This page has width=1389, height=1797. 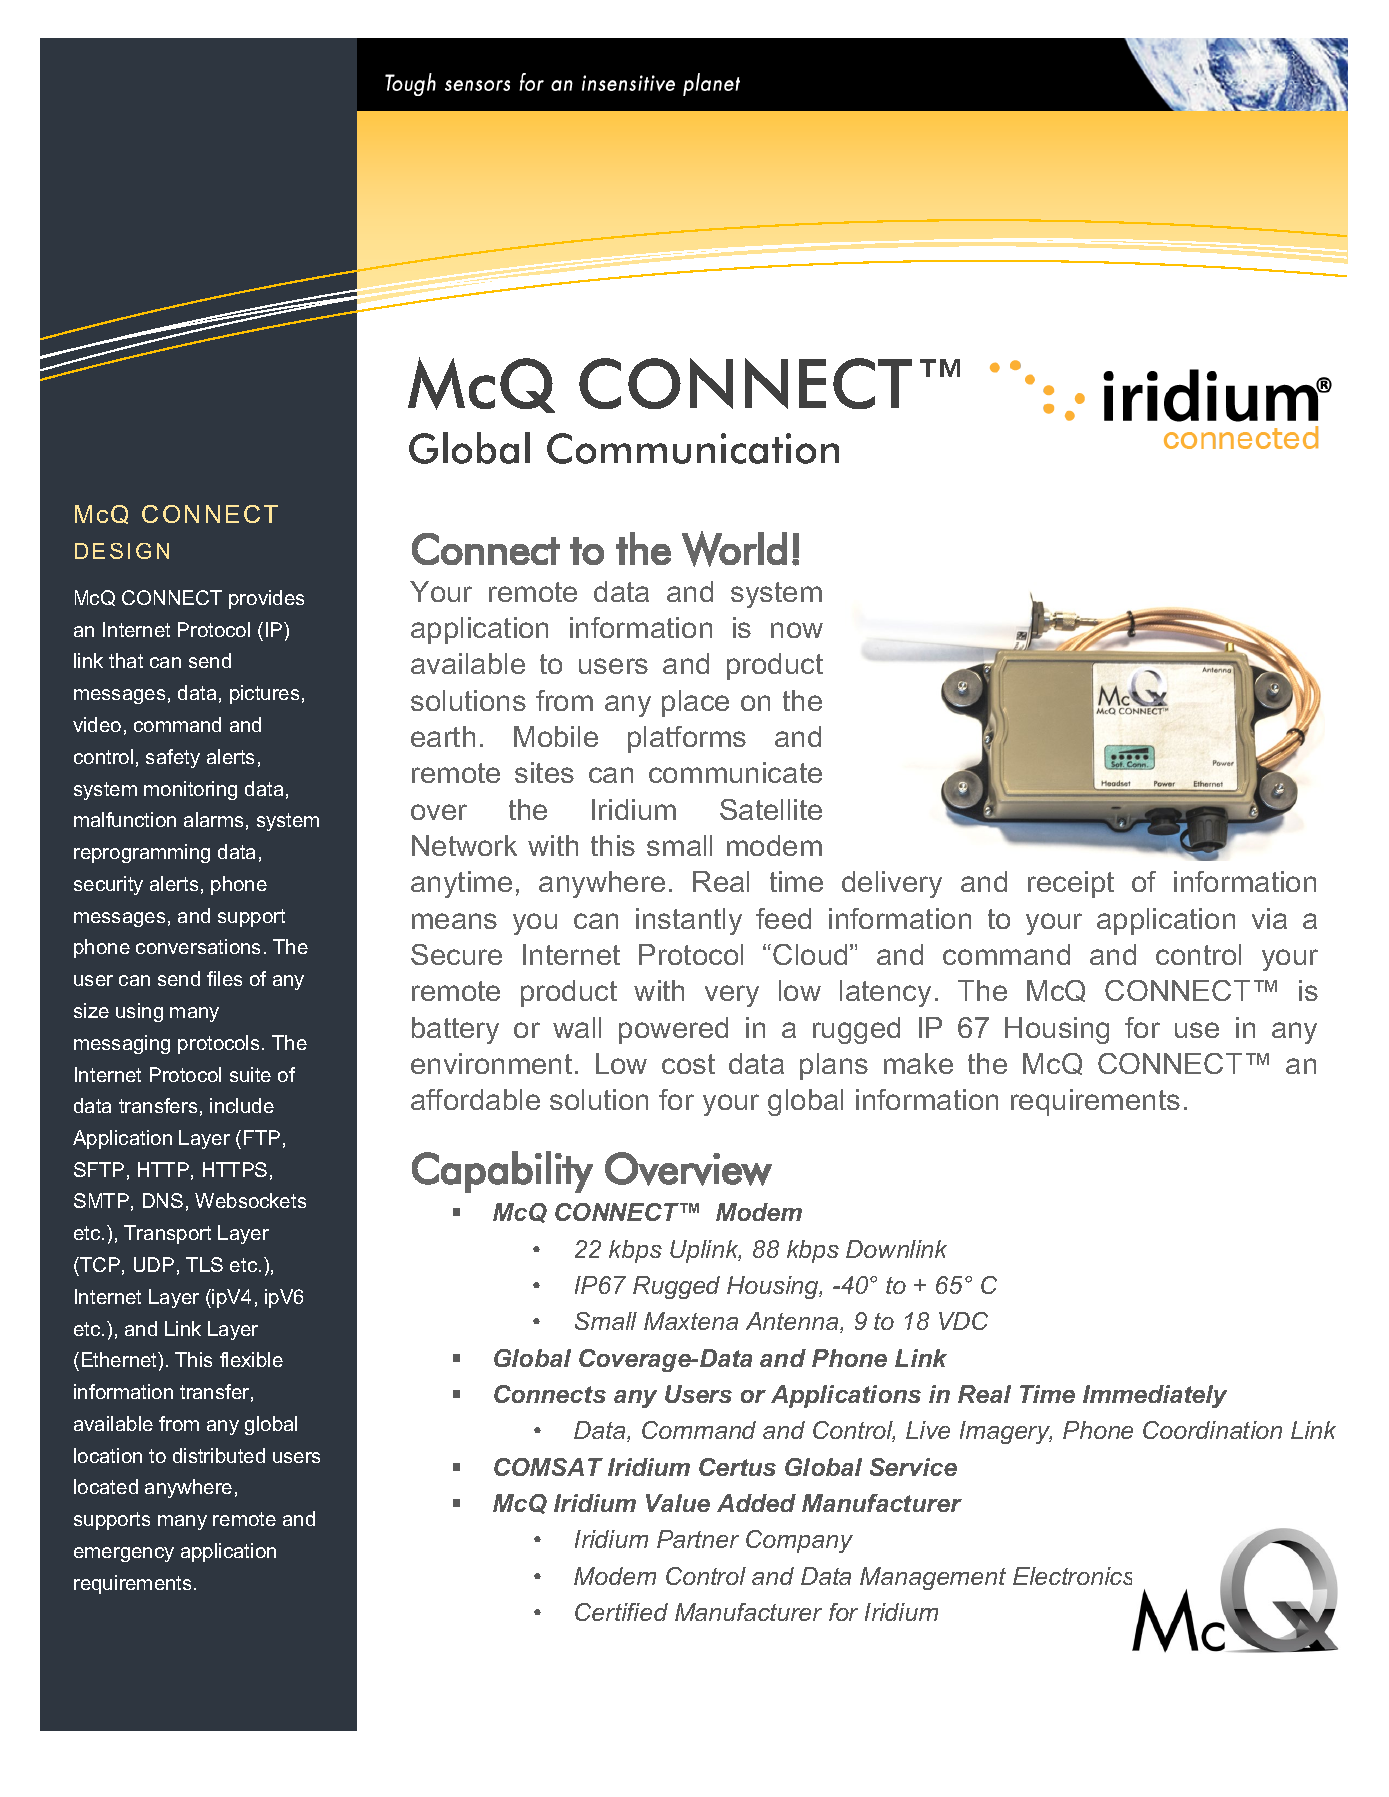 What do you see at coordinates (250, 1074) in the page?
I see `suite` at bounding box center [250, 1074].
